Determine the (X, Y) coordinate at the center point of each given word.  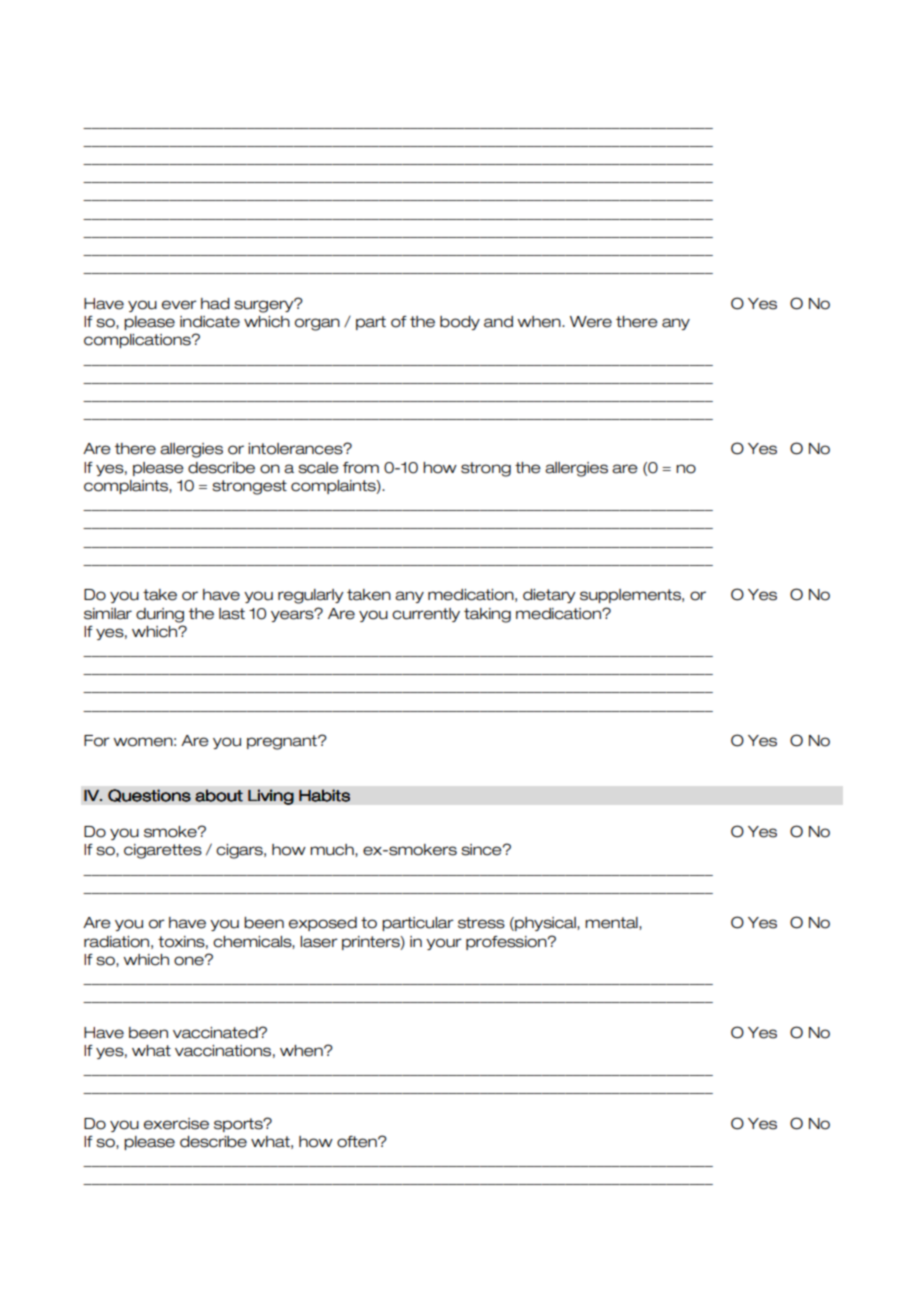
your (444, 944)
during (160, 615)
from (361, 468)
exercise (176, 1124)
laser (319, 942)
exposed (323, 924)
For (97, 741)
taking (487, 615)
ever (179, 305)
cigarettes (163, 851)
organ (317, 324)
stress (481, 923)
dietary (549, 596)
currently (426, 615)
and (498, 322)
